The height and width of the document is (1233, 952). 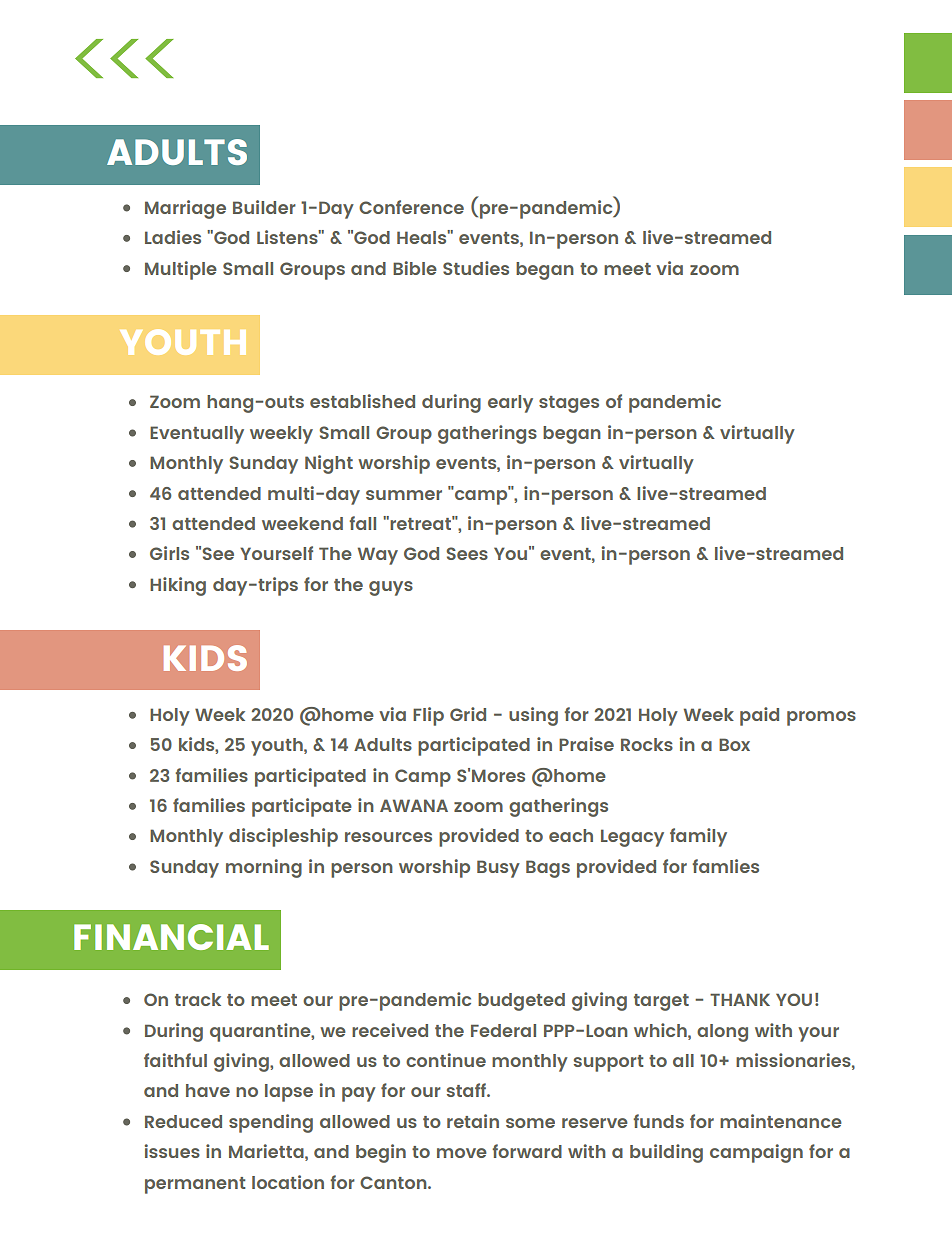 I want to click on Studies, so click(x=476, y=268).
